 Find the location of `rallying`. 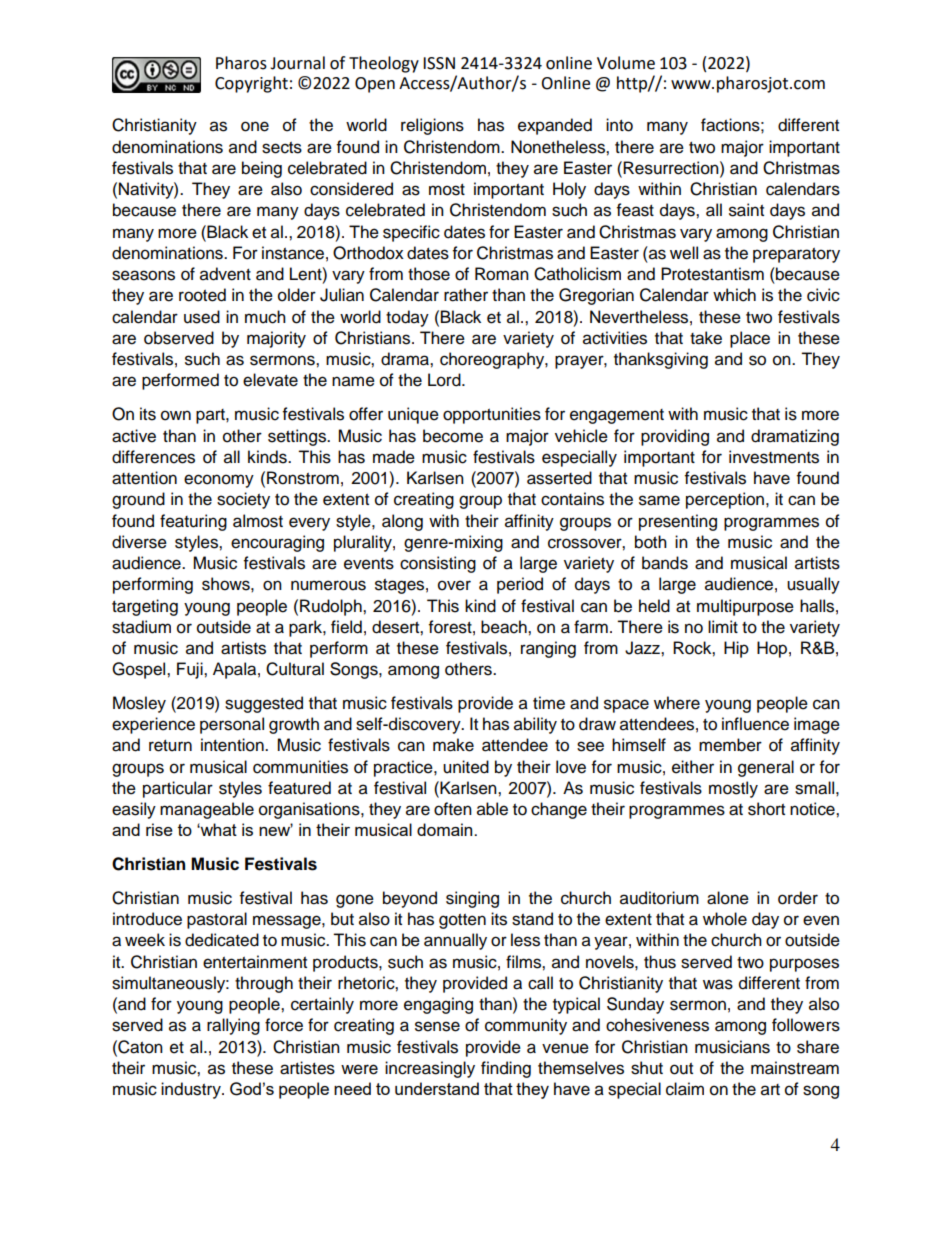

rallying is located at coordinates (233, 1026).
